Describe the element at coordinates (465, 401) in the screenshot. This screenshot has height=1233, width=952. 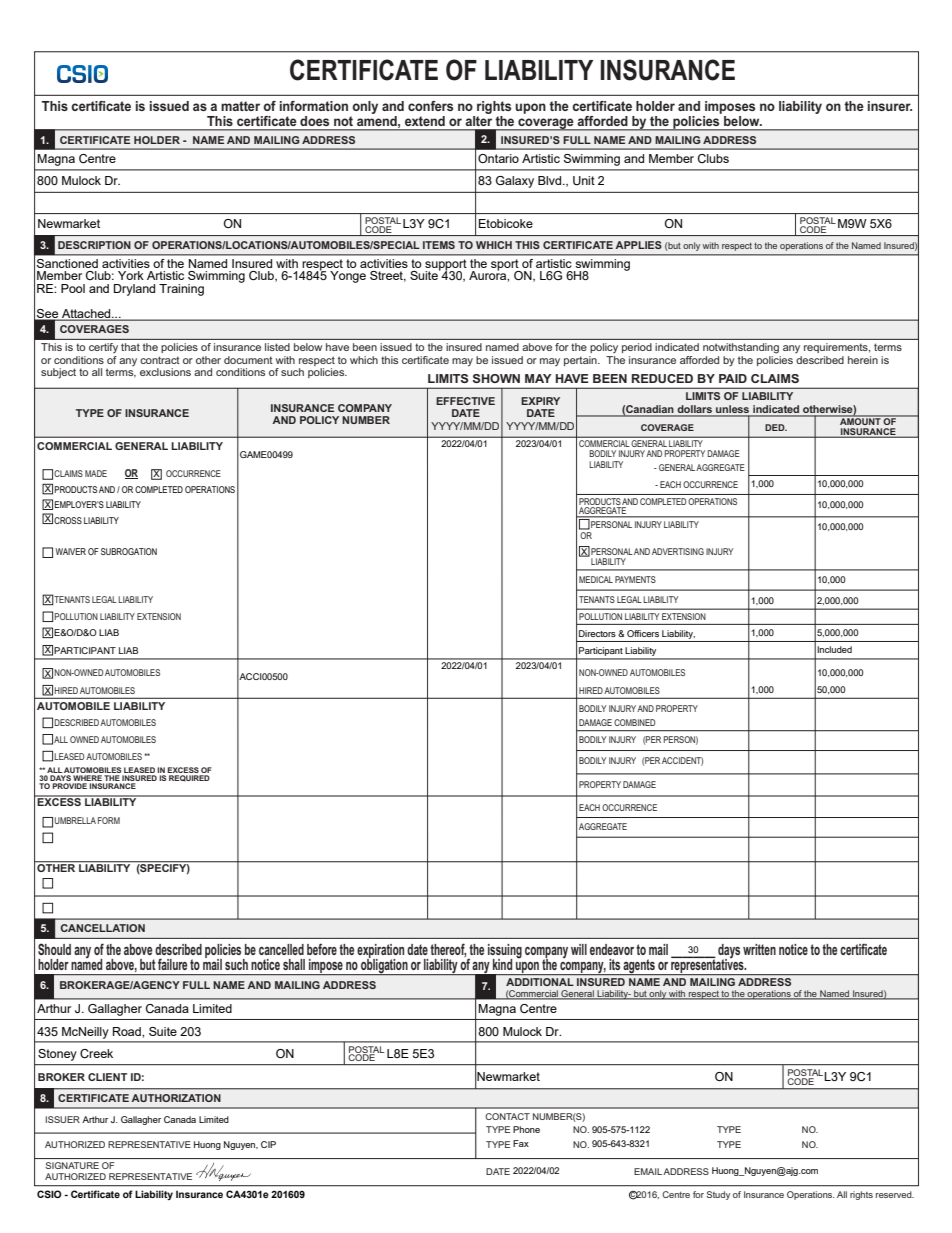
I see `EFFECTIVE` at that location.
